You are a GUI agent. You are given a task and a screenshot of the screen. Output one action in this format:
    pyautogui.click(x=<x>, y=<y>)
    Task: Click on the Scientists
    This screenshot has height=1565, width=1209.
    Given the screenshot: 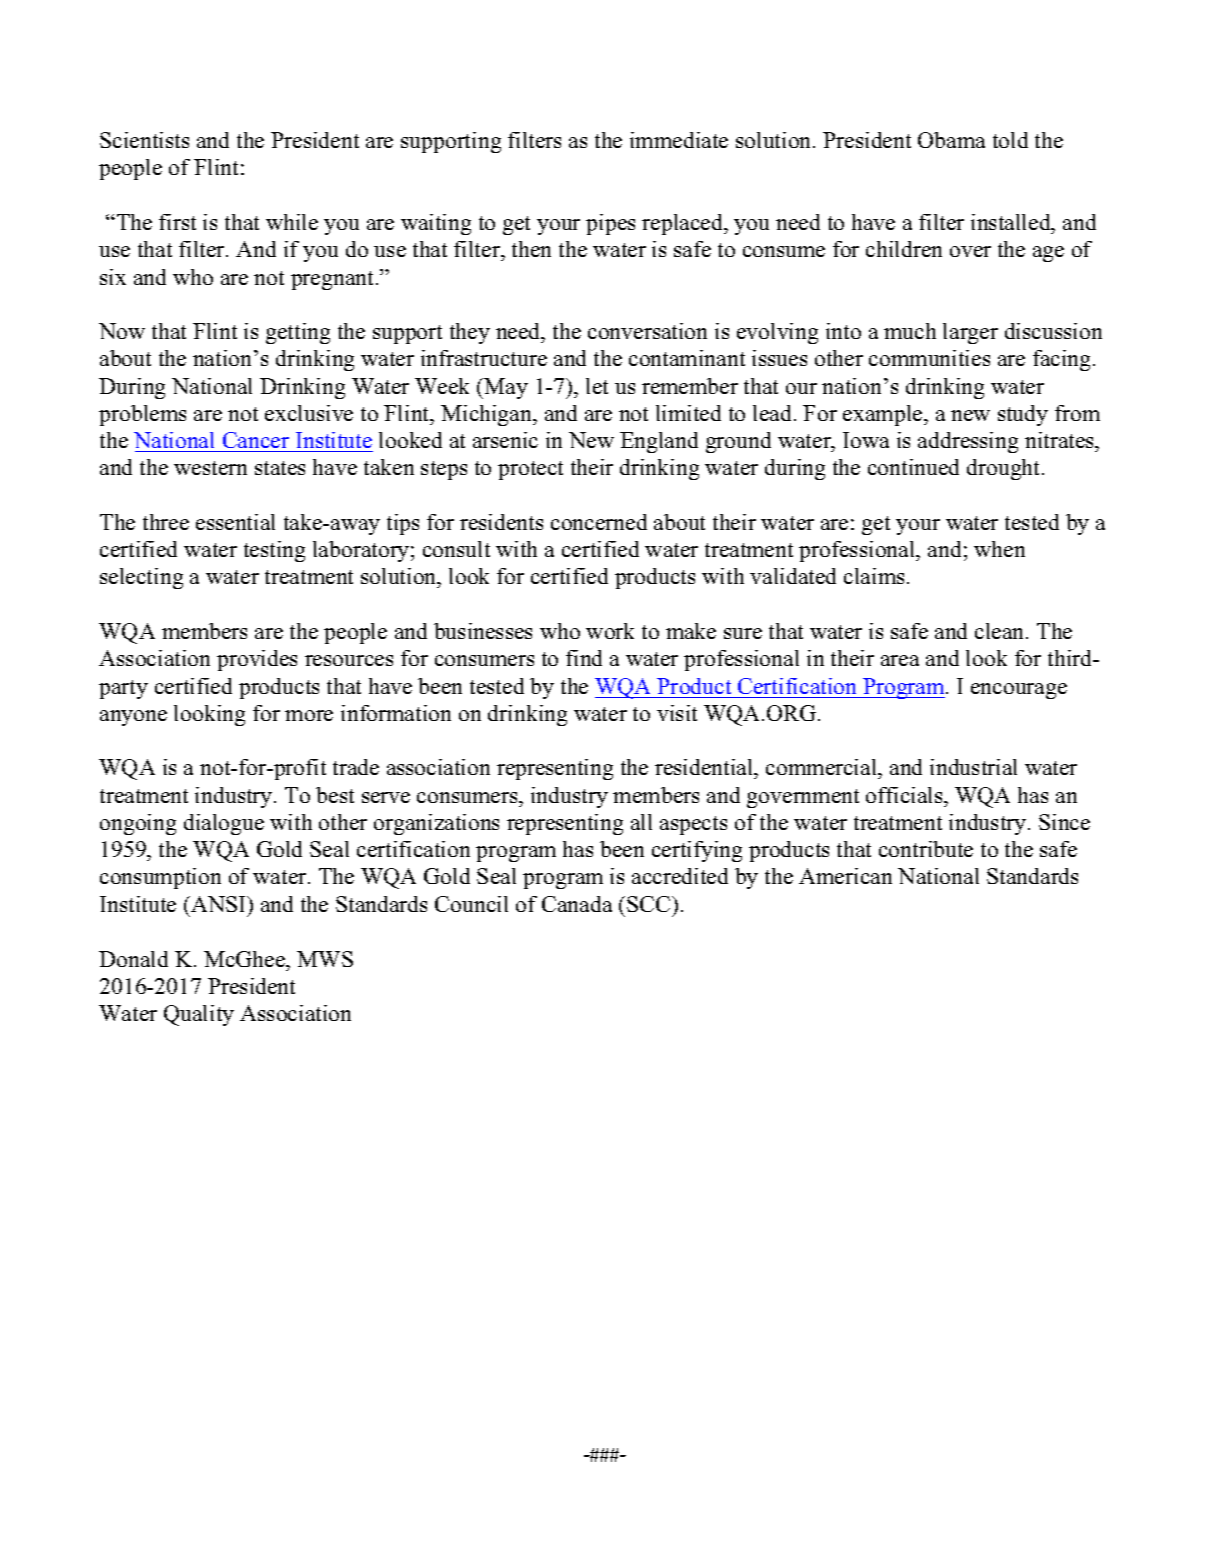 What is the action you would take?
    pyautogui.click(x=144, y=140)
